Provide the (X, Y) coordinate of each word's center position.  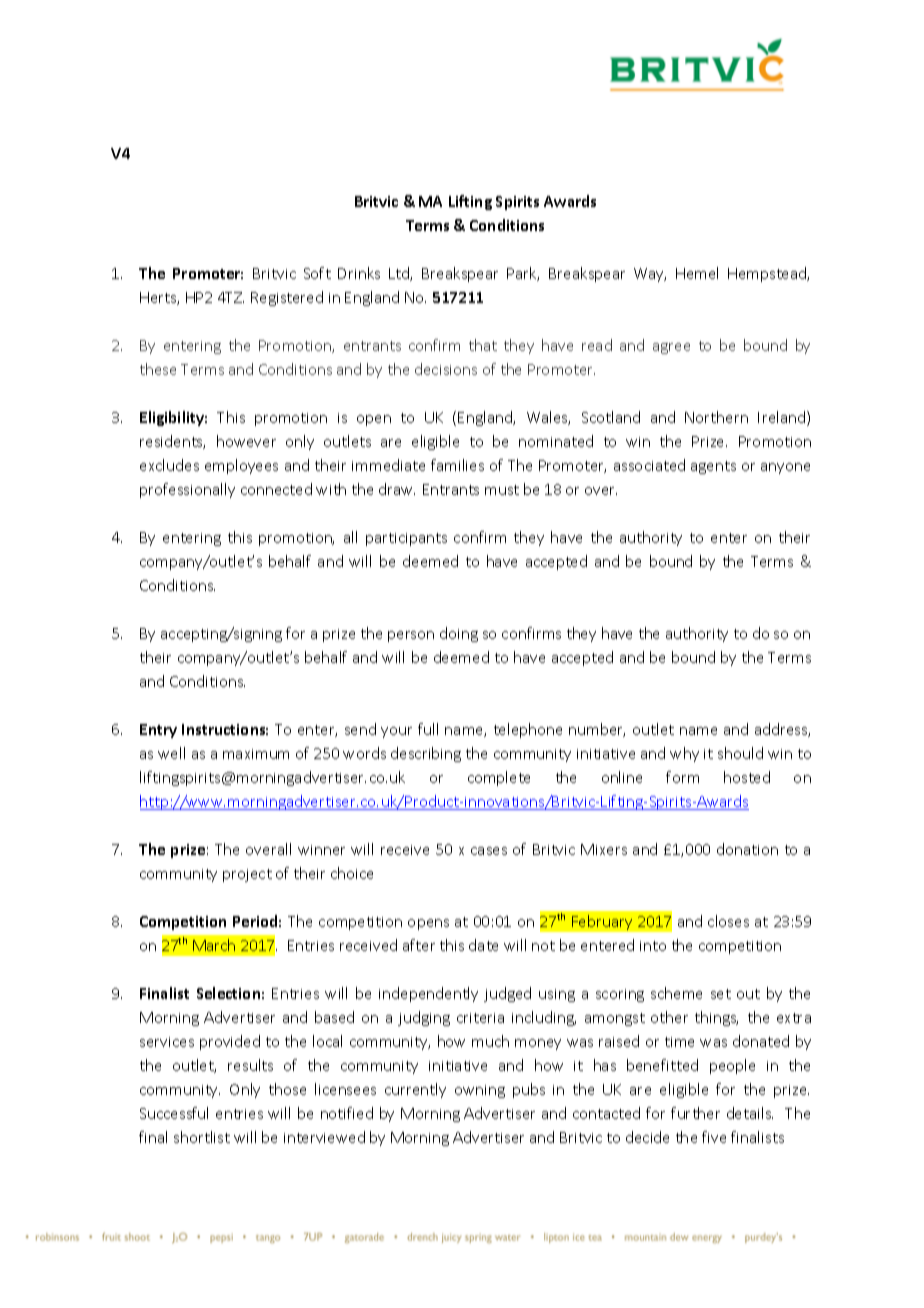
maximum (256, 754)
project (247, 875)
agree (671, 348)
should (740, 753)
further (695, 1113)
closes (728, 921)
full (428, 729)
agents (713, 467)
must (502, 490)
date (483, 945)
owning (480, 1091)
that (483, 345)
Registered (287, 298)
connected (276, 489)
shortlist (202, 1137)
